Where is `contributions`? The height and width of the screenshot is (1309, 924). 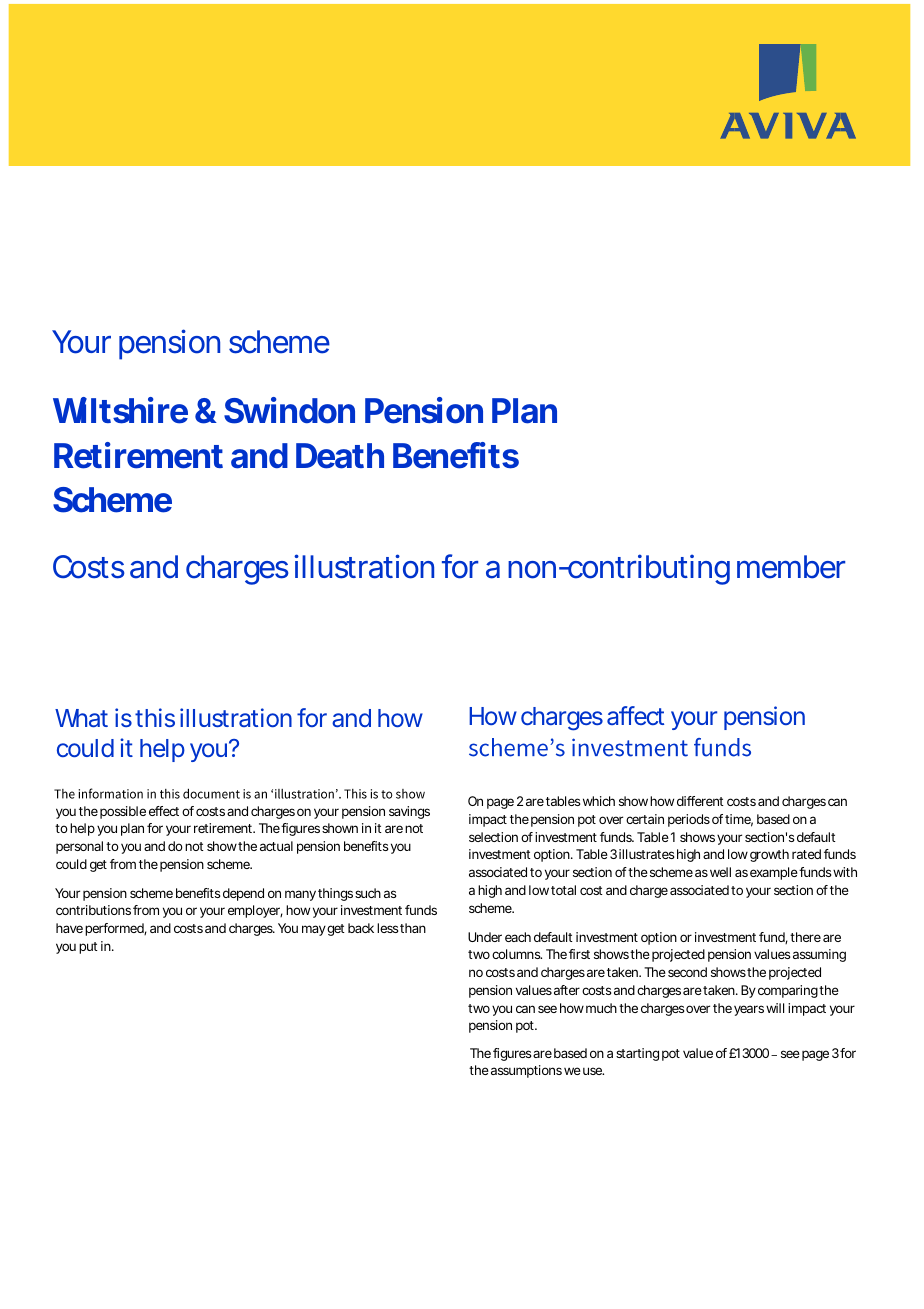 contributions is located at coordinates (93, 910).
